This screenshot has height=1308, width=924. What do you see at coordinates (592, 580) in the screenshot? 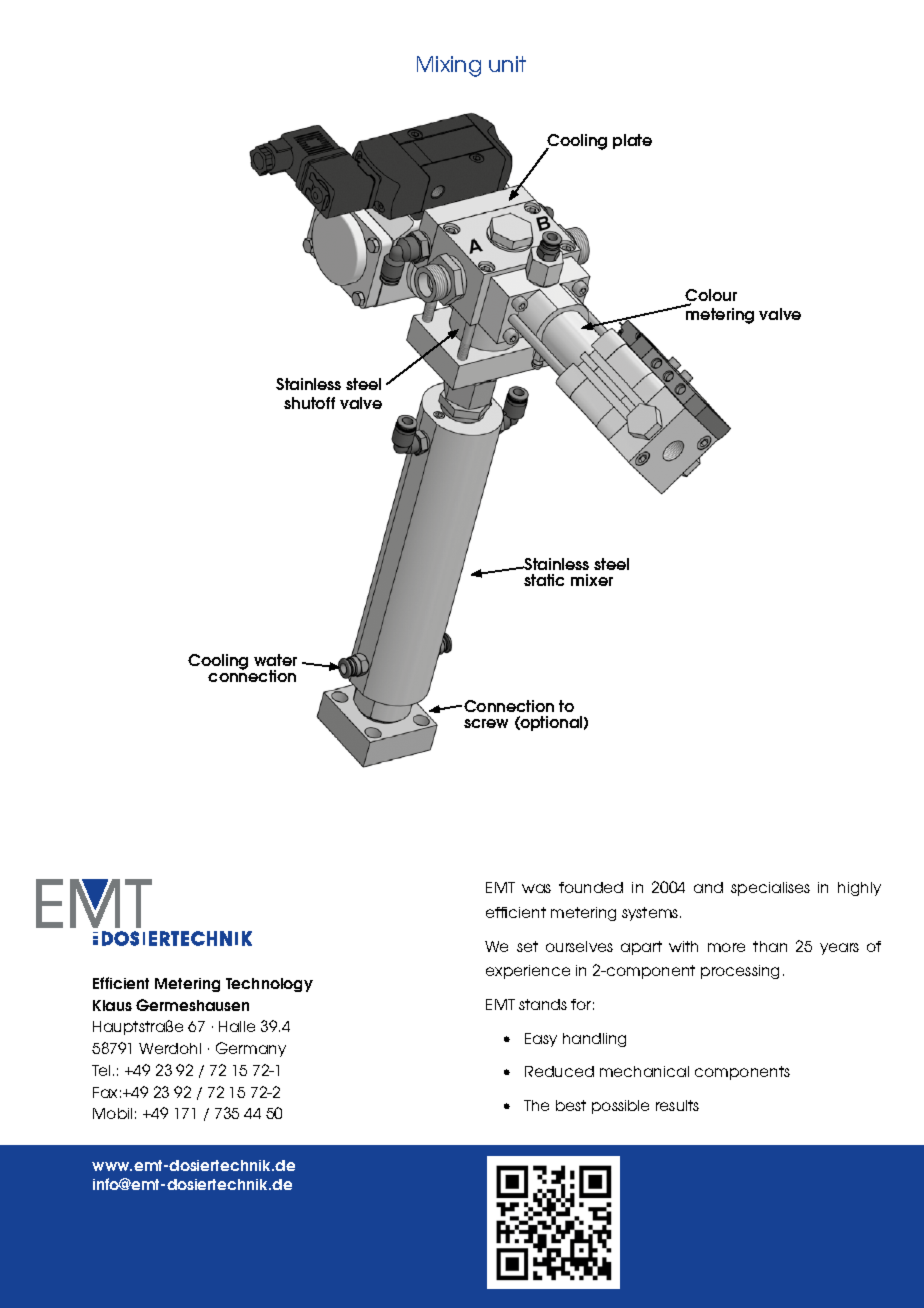
I see `mixer` at bounding box center [592, 580].
